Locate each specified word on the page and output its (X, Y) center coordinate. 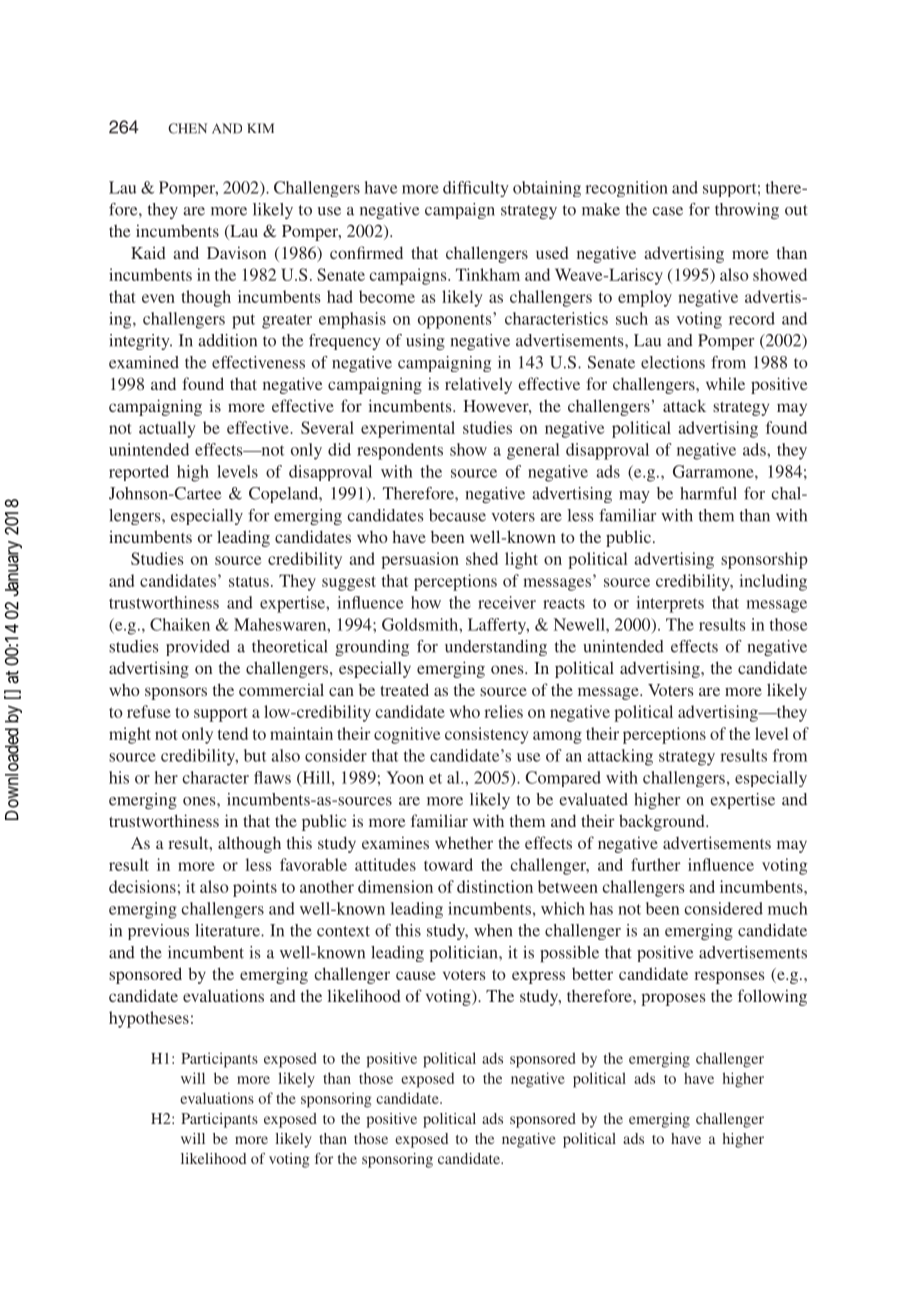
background (663, 822)
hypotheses (149, 1019)
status (249, 581)
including (773, 582)
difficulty (476, 189)
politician (465, 954)
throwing (747, 211)
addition (227, 340)
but (255, 755)
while (725, 383)
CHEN (187, 128)
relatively (478, 385)
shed (482, 558)
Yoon (405, 777)
